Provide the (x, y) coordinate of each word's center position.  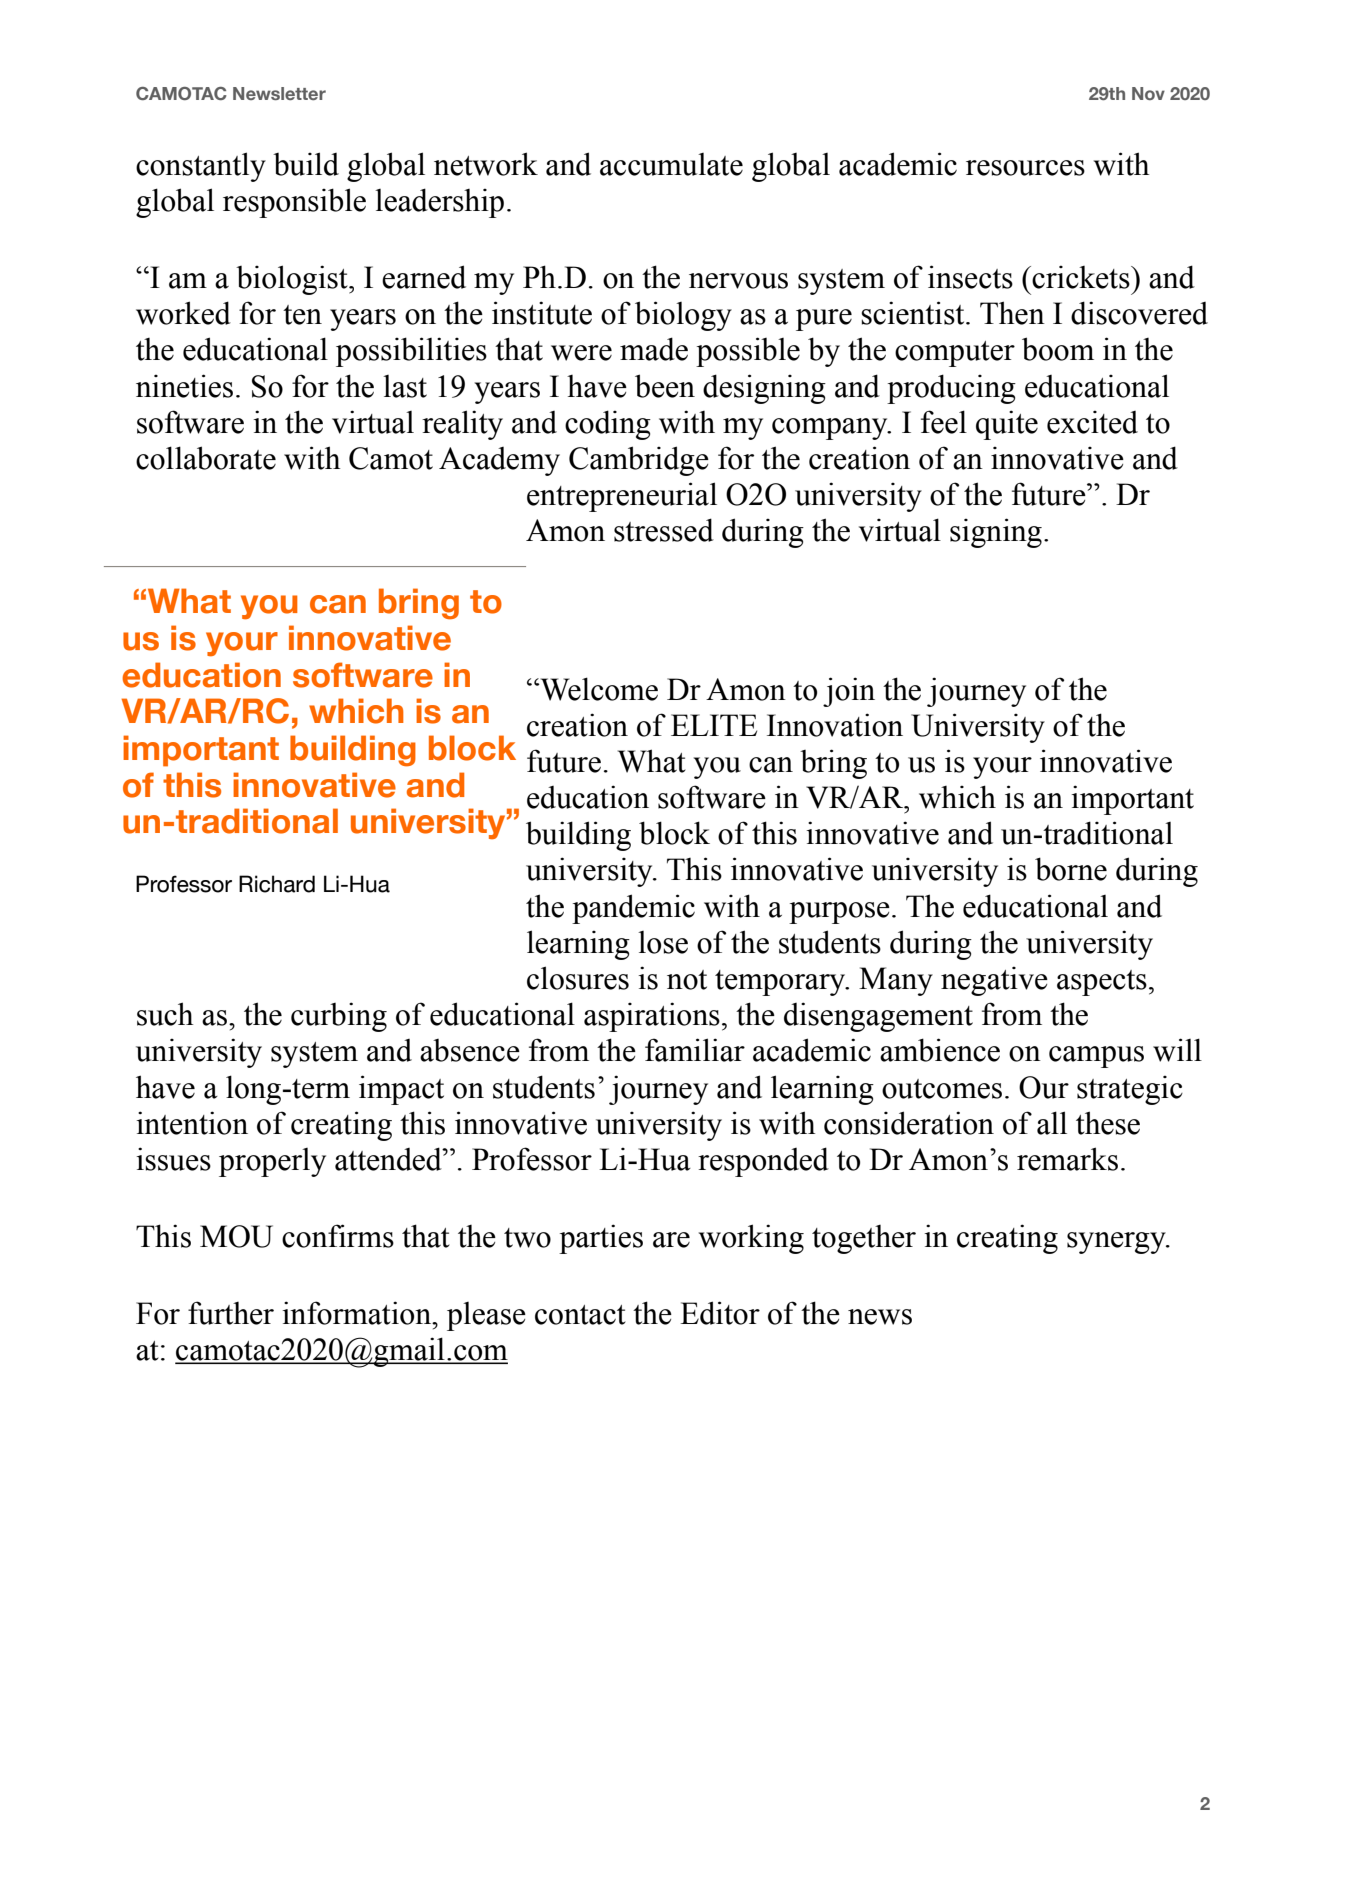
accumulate (671, 164)
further (231, 1313)
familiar (695, 1050)
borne (1071, 869)
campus (1096, 1057)
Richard (277, 884)
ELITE (714, 725)
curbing (339, 1017)
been (665, 386)
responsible (294, 203)
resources (1025, 168)
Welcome (598, 689)
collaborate (206, 458)
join (849, 692)
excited (1092, 422)
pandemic (633, 909)
